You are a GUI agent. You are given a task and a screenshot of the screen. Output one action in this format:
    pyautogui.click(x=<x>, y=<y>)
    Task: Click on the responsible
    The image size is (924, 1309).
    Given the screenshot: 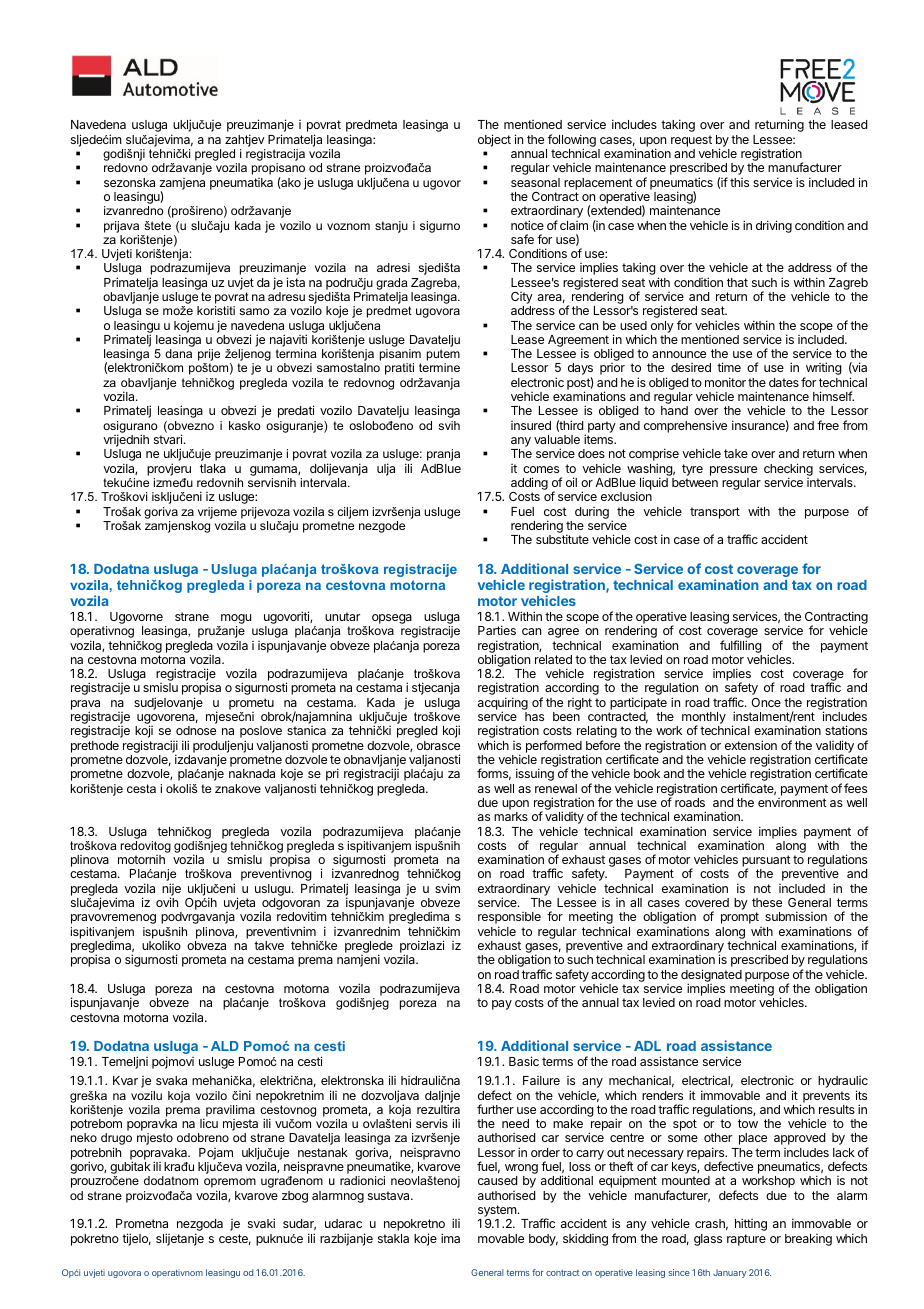 What is the action you would take?
    pyautogui.click(x=509, y=919)
